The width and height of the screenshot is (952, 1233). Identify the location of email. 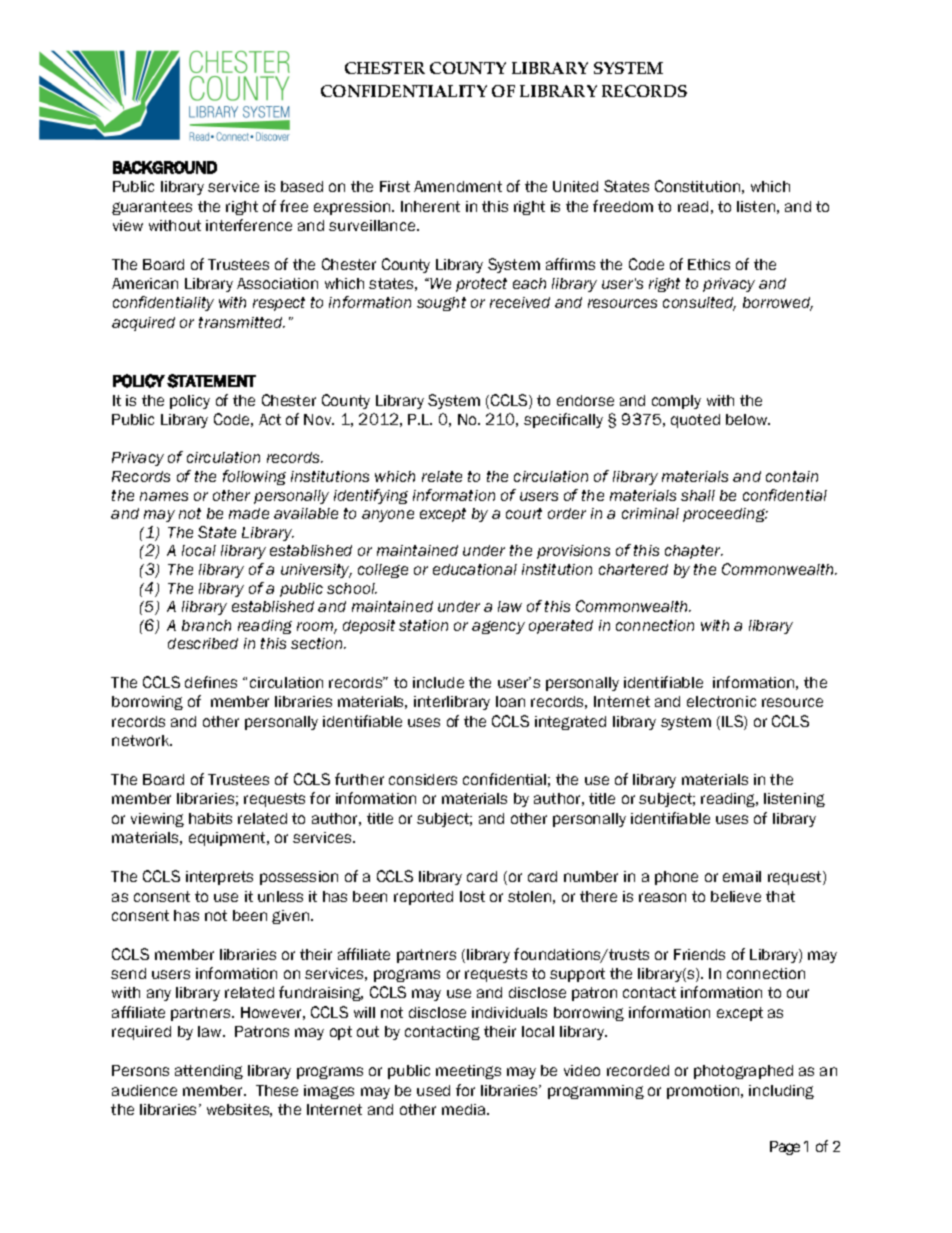
(742, 876).
